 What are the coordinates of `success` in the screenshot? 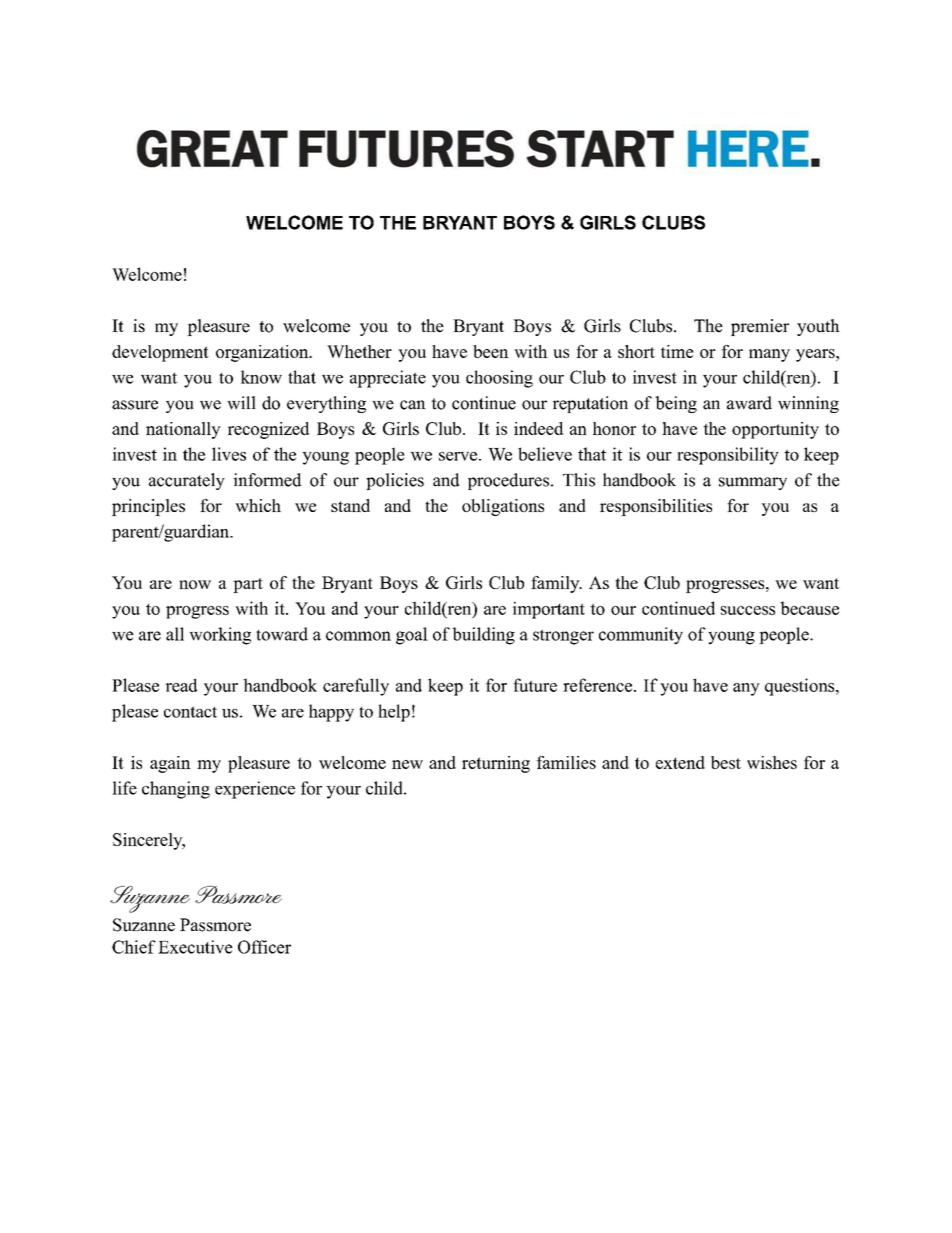 It's located at (748, 610).
